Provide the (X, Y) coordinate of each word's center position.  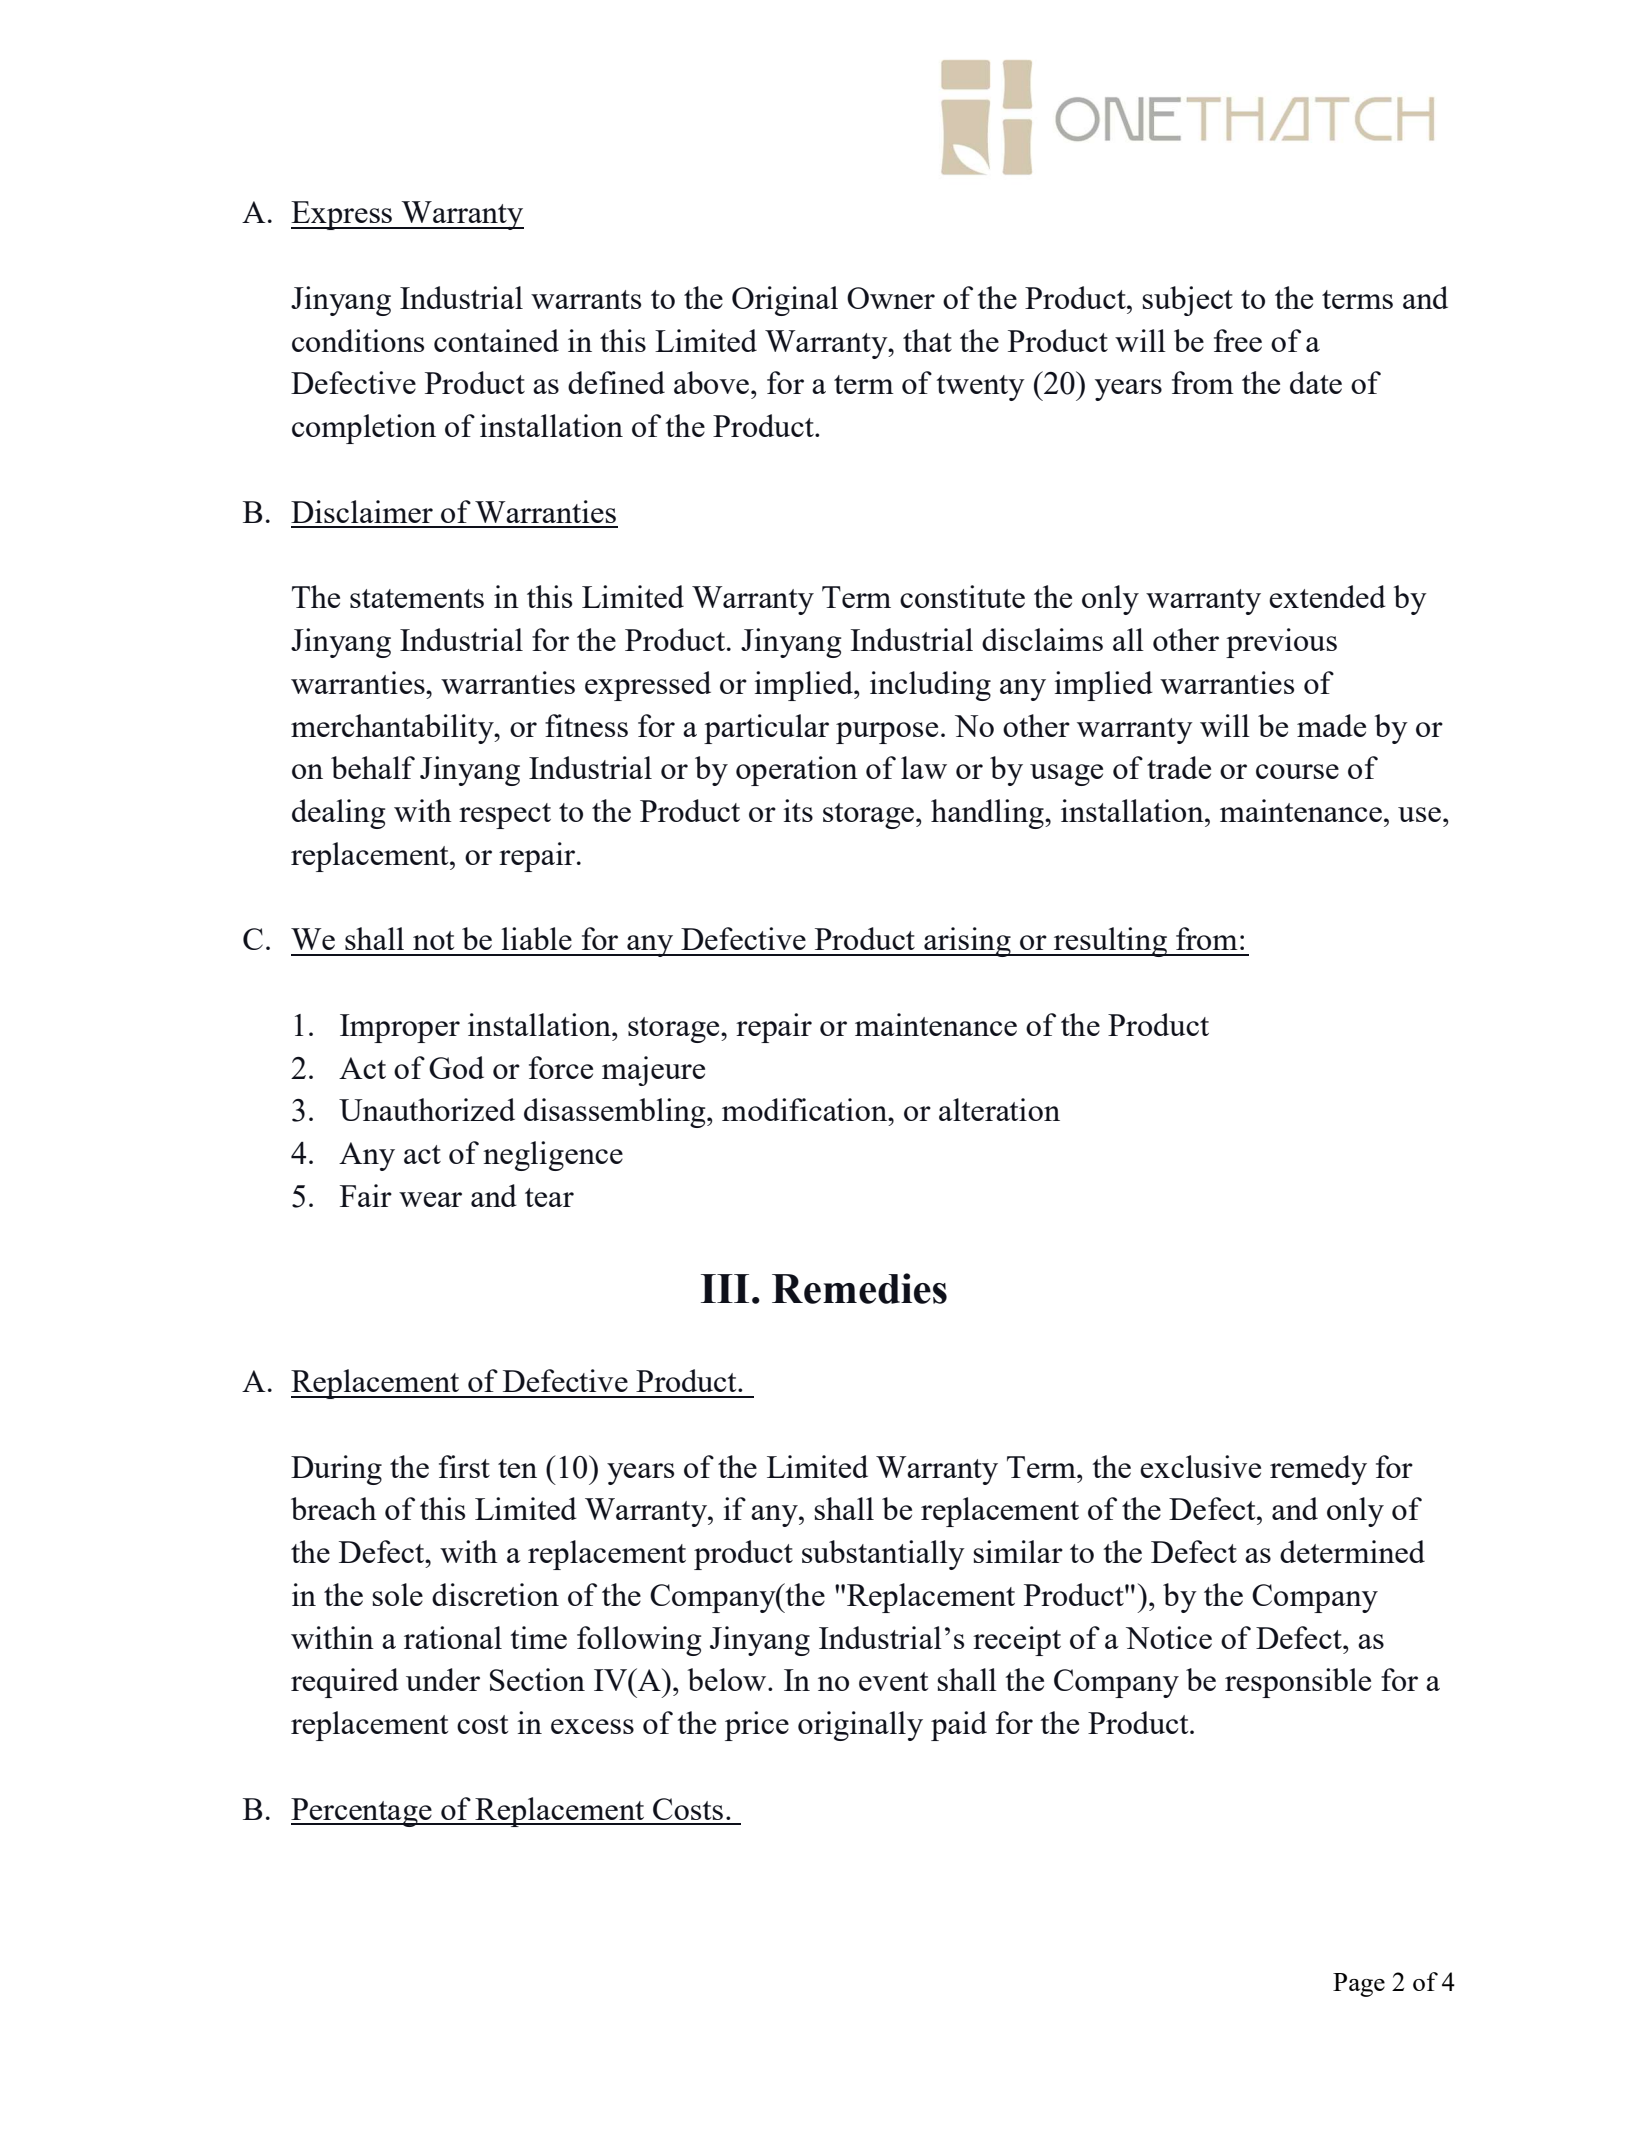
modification (805, 1109)
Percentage (362, 1812)
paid (959, 1726)
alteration (999, 1109)
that (927, 340)
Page (1359, 1985)
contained (496, 340)
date (1316, 382)
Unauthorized (427, 1109)
